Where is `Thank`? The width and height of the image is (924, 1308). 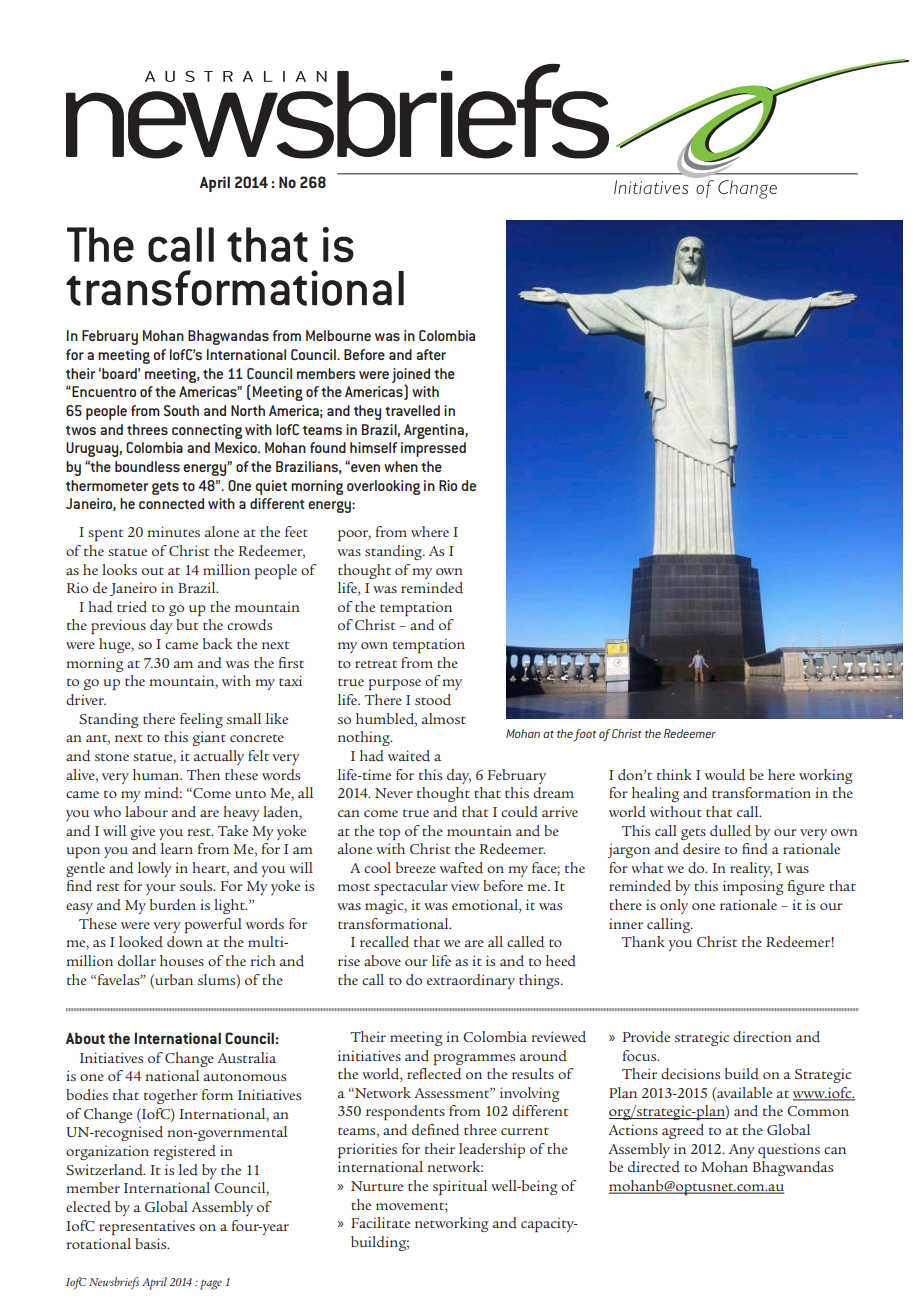
Thank is located at coordinates (643, 941).
